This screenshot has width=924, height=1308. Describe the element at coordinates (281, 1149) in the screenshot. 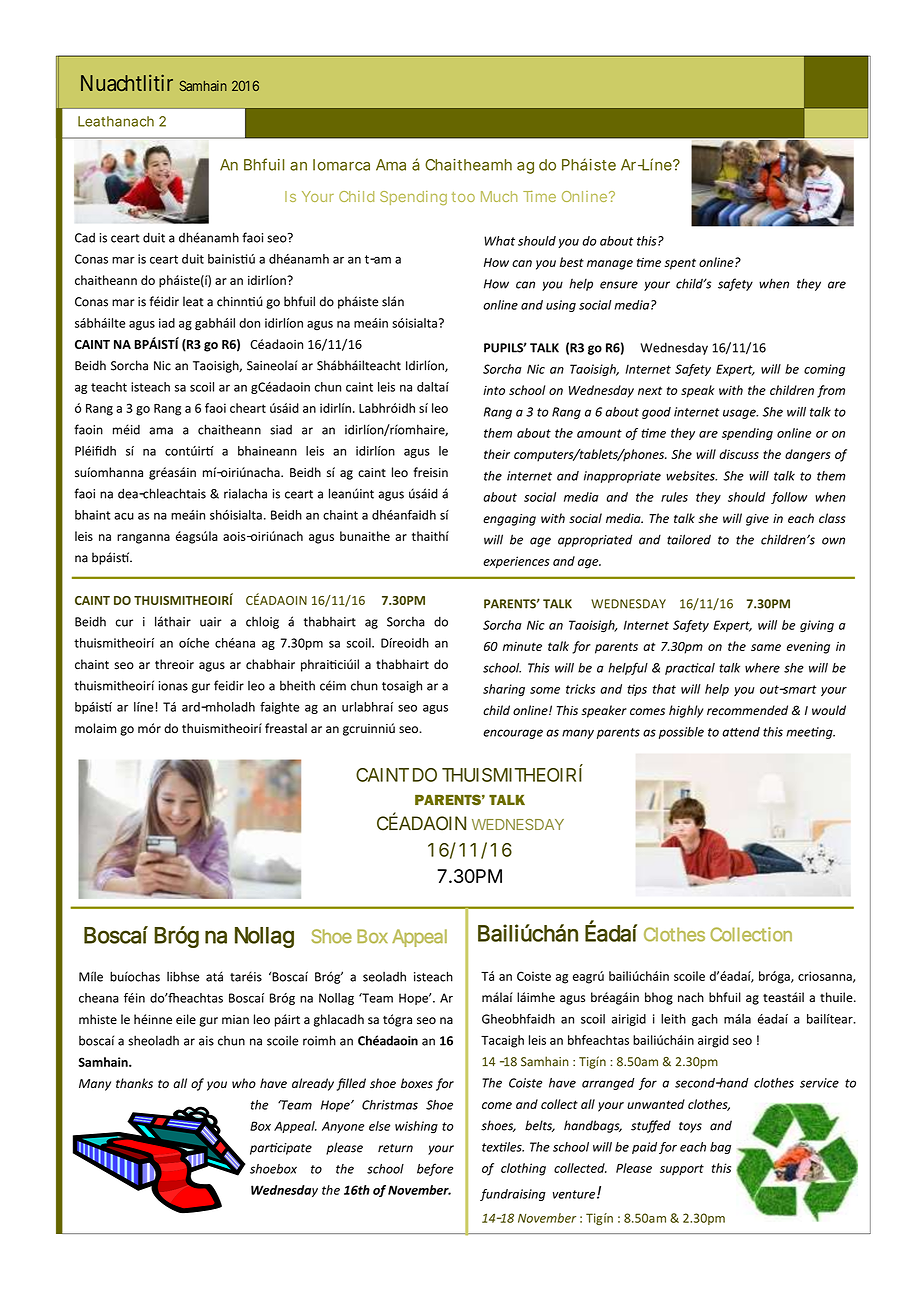

I see `participate` at that location.
